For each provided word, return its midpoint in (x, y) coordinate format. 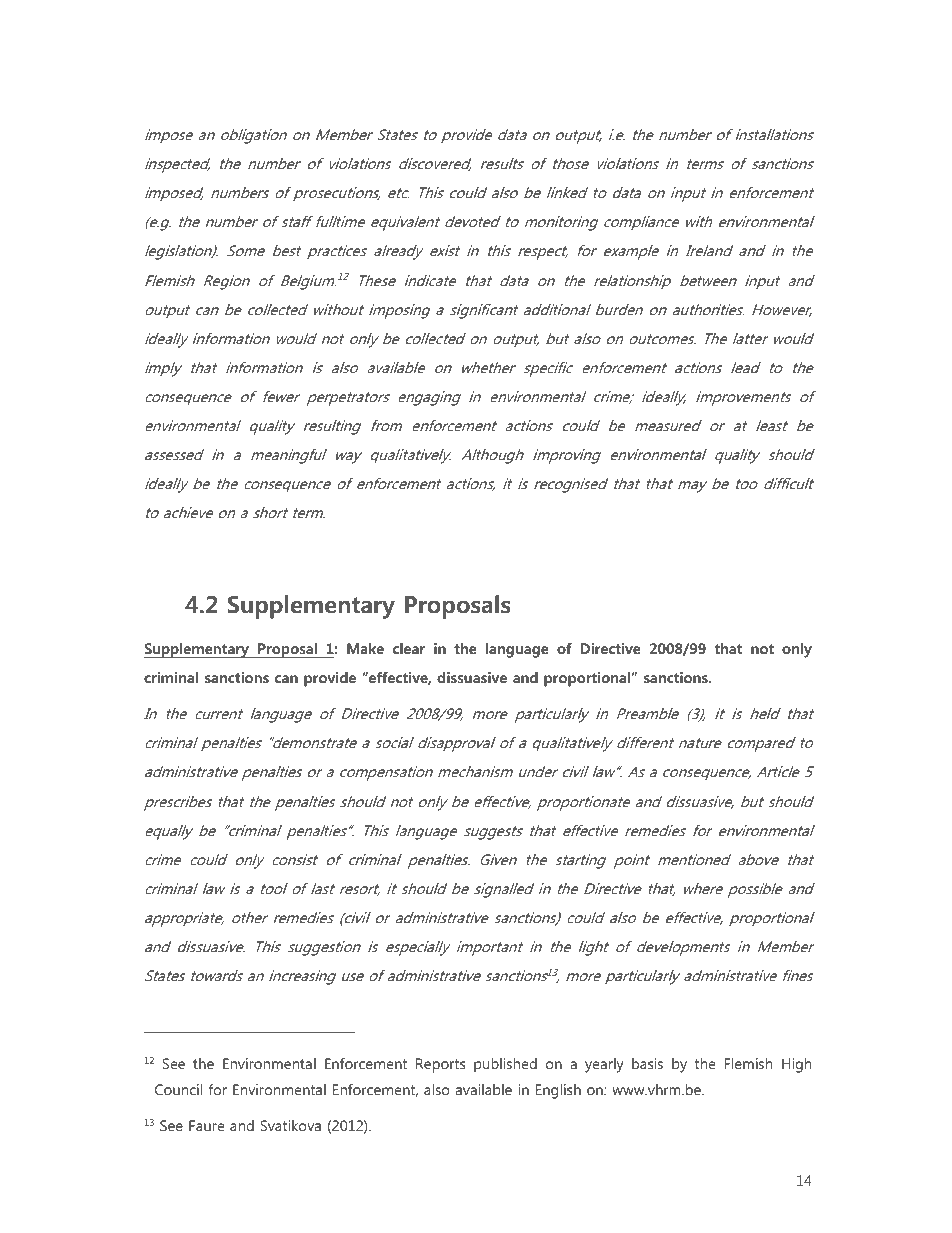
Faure (206, 1125)
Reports (440, 1065)
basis (647, 1063)
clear (409, 648)
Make (365, 648)
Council (178, 1089)
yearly (604, 1065)
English (558, 1091)
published (505, 1065)
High (796, 1065)
